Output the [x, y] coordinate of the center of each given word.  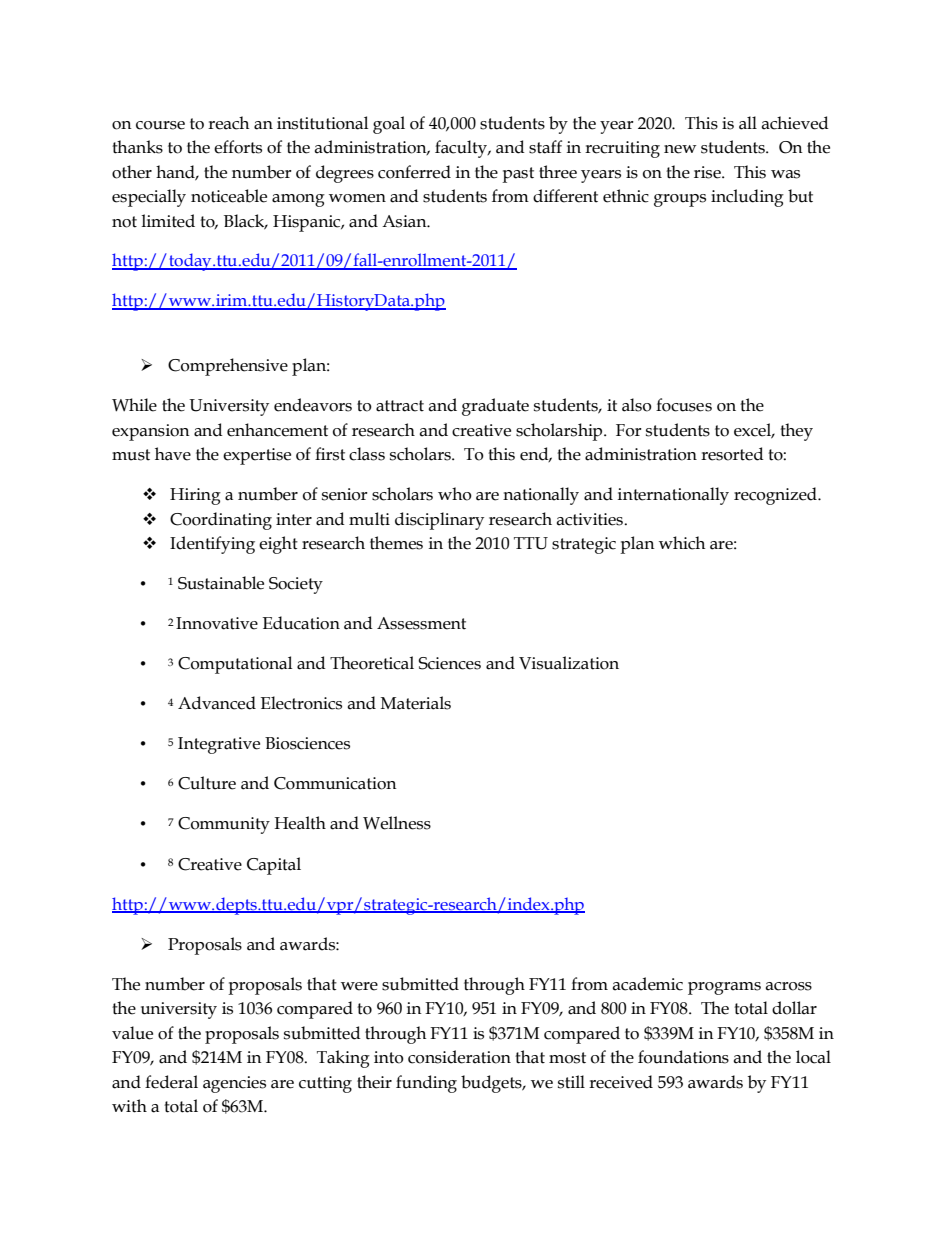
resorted [732, 454]
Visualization [569, 663]
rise [708, 172]
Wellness [397, 823]
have [173, 454]
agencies [234, 1084]
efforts [238, 147]
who [455, 494]
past [518, 175]
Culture [207, 783]
